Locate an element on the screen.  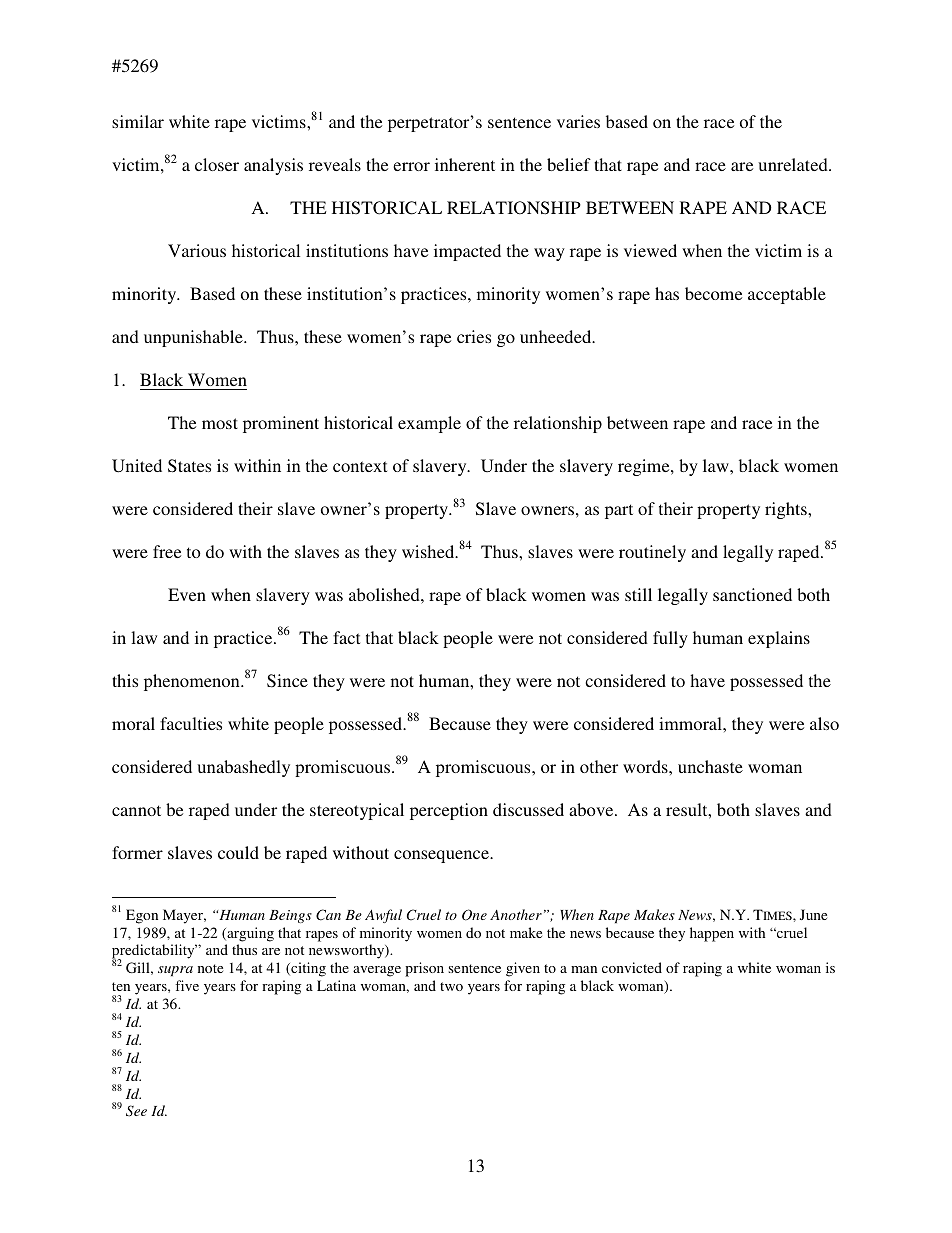
consequence is located at coordinates (442, 856).
